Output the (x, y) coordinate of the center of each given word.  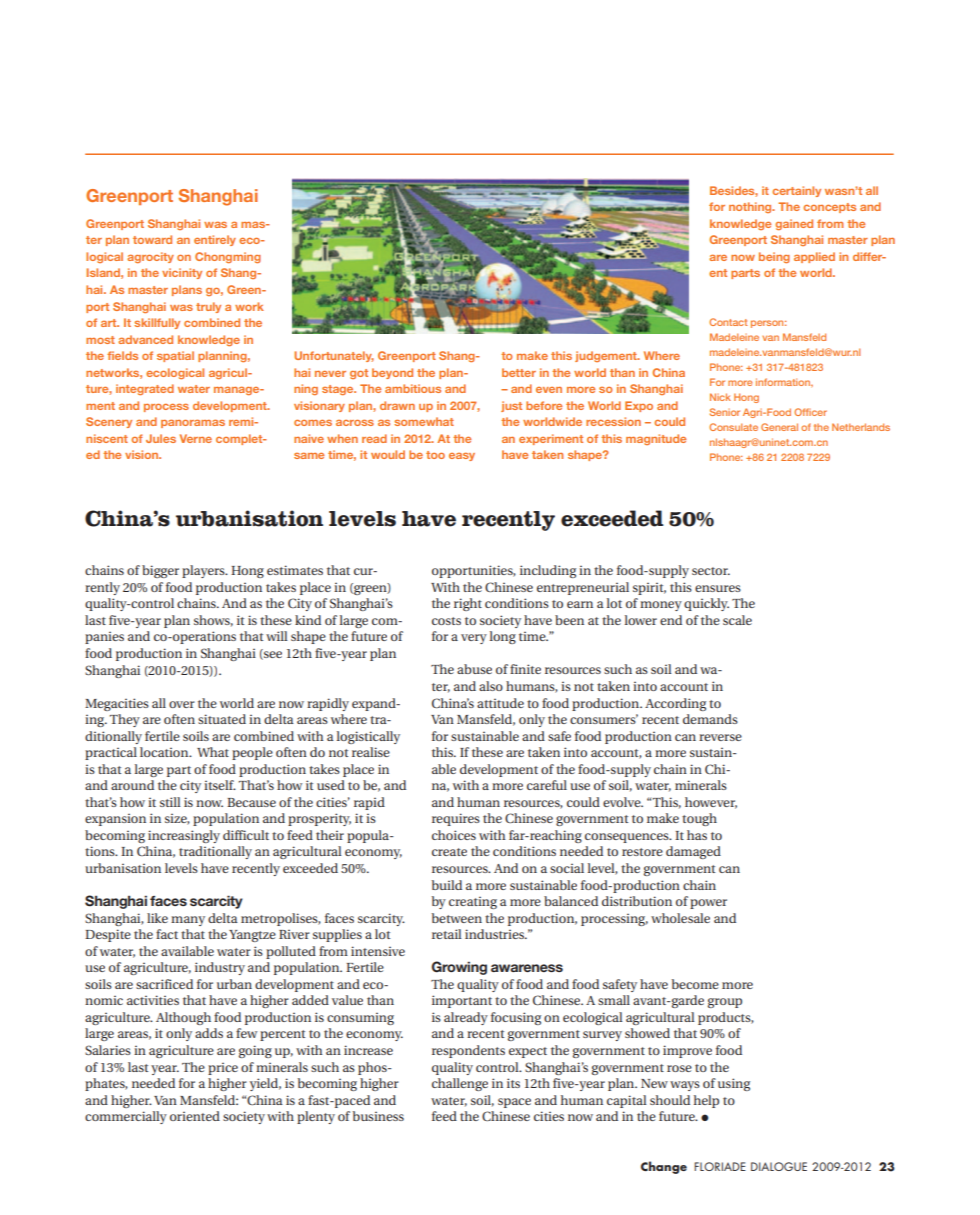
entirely (215, 240)
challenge (460, 1084)
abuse (474, 669)
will (277, 636)
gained (794, 224)
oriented (195, 1116)
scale (737, 620)
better (519, 372)
